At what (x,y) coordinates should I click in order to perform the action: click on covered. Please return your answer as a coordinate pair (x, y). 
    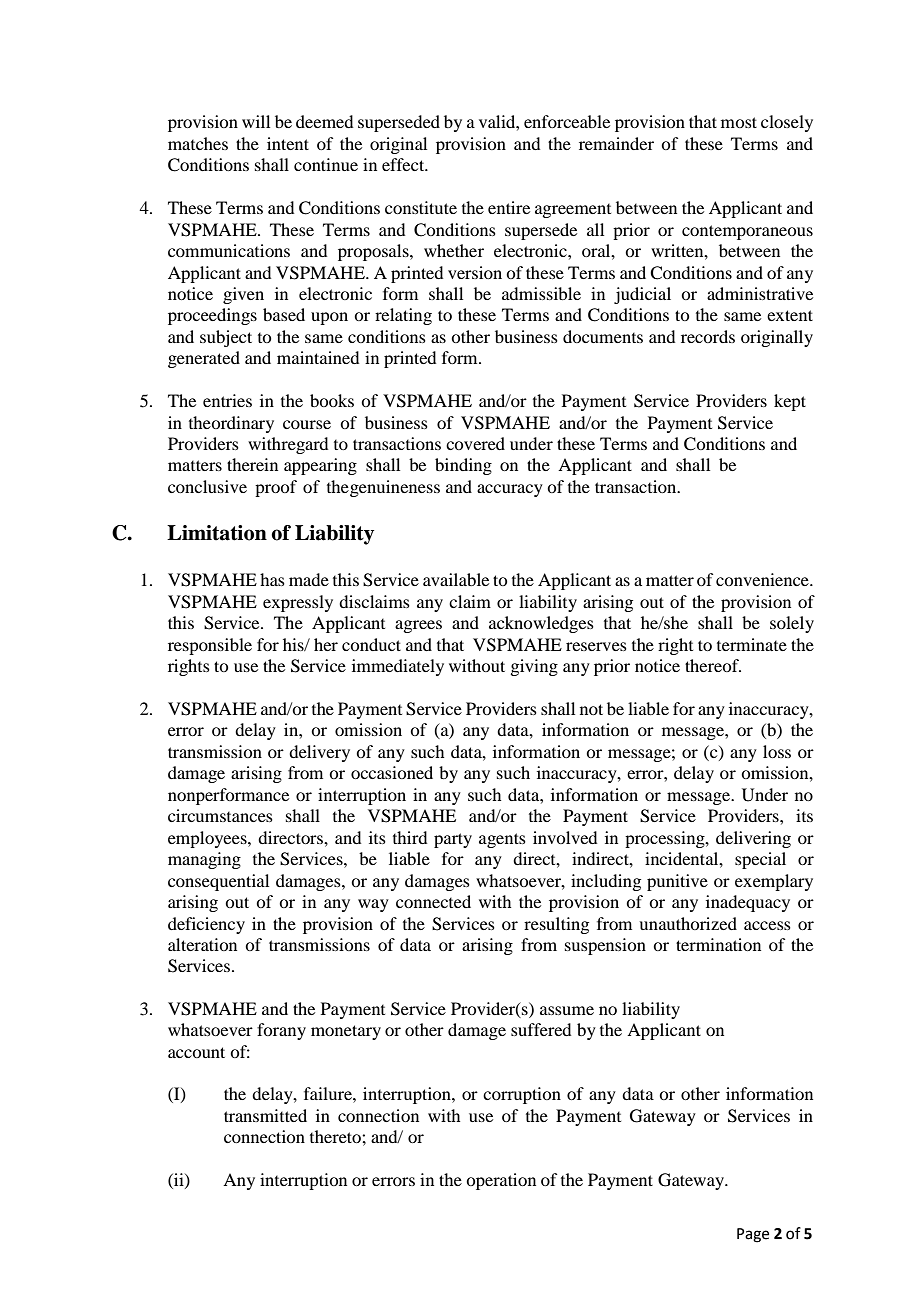
    Looking at the image, I should click on (475, 443).
